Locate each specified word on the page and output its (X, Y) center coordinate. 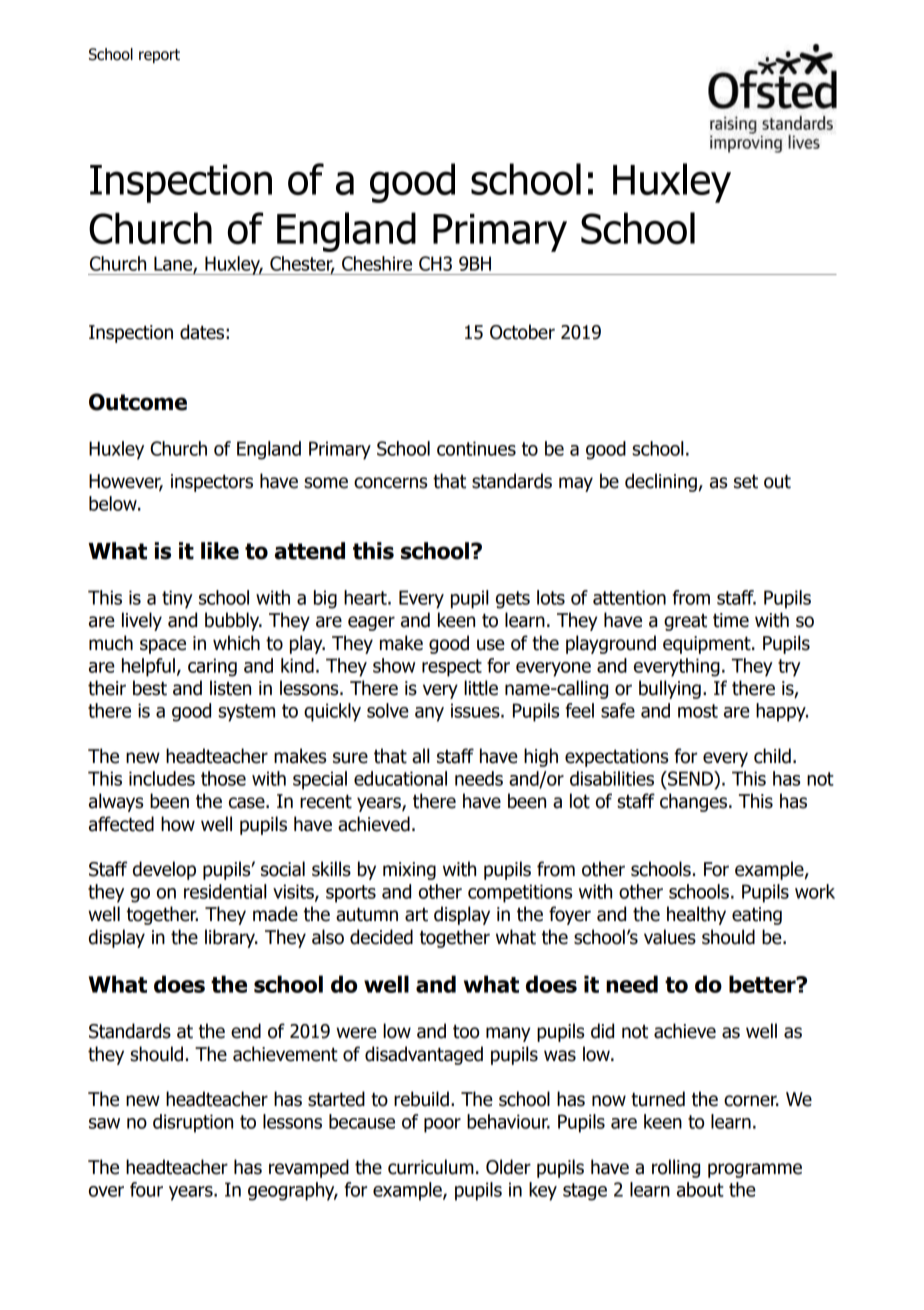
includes (162, 778)
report (159, 56)
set (746, 482)
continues (476, 448)
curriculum (431, 1167)
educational (400, 778)
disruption (193, 1123)
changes (695, 802)
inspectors (212, 483)
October (522, 332)
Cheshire (377, 263)
